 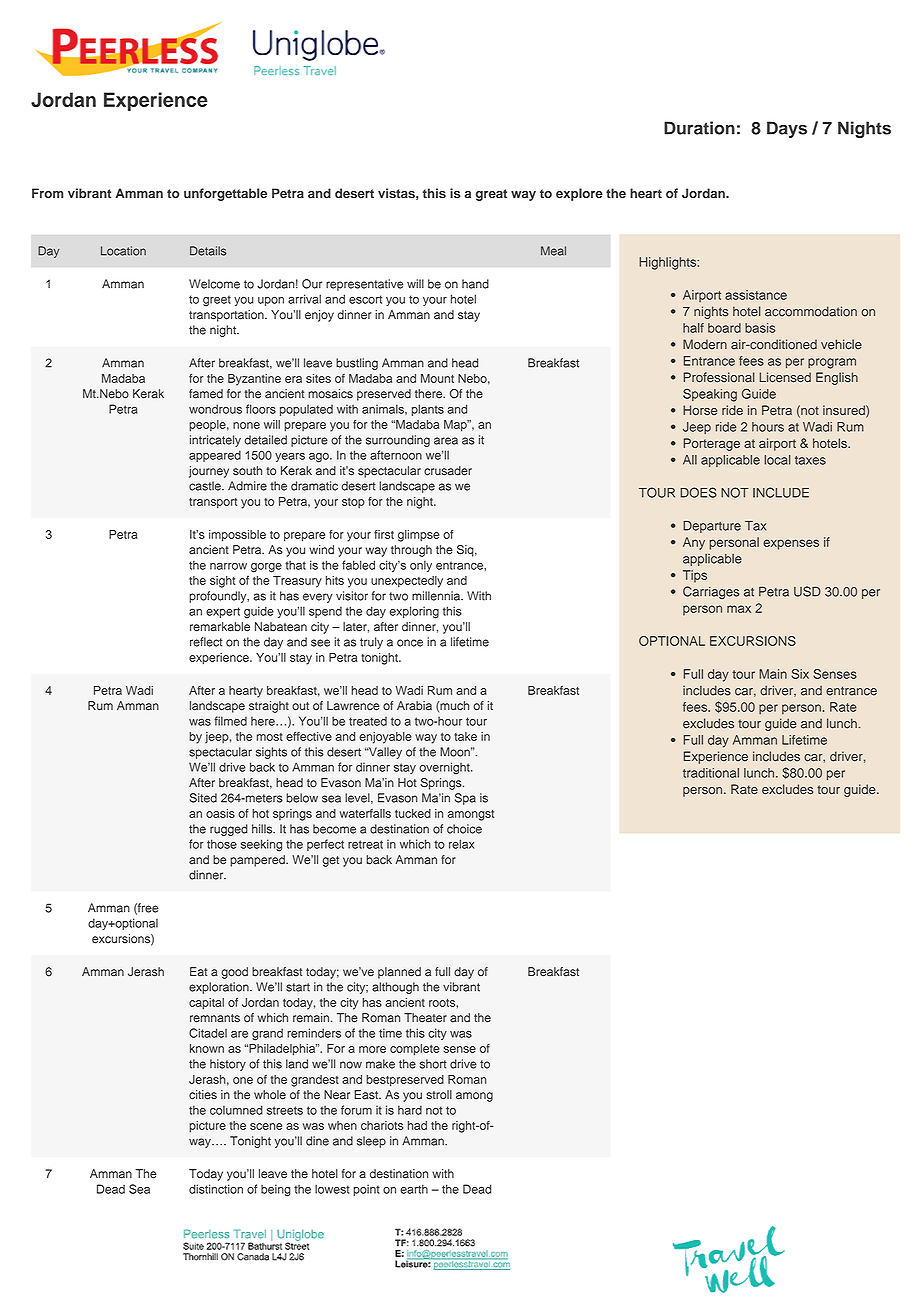 I want to click on reflect, so click(x=206, y=642).
